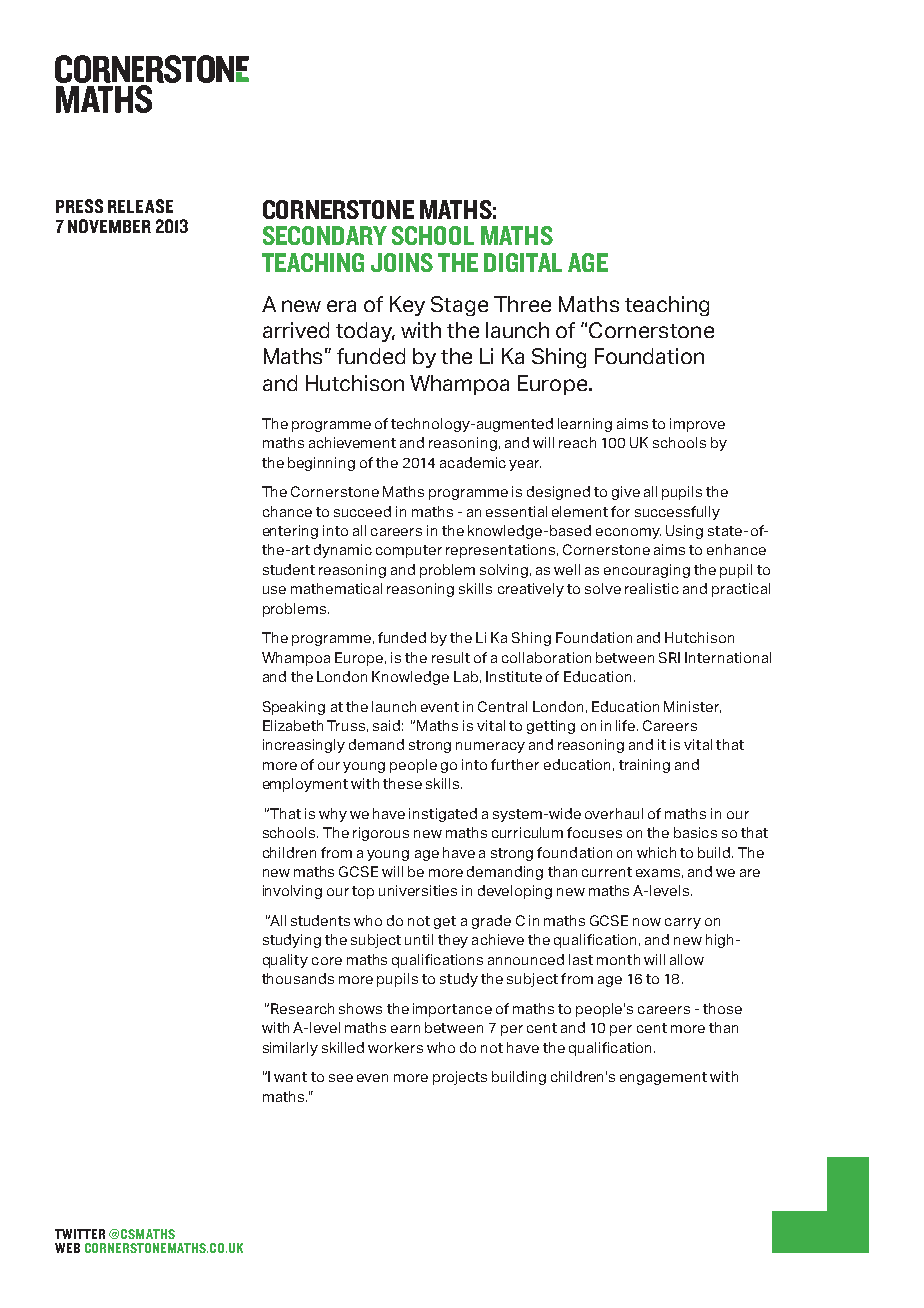 Image resolution: width=924 pixels, height=1308 pixels. Describe the element at coordinates (80, 1234) in the document. I see `TWITTER` at that location.
